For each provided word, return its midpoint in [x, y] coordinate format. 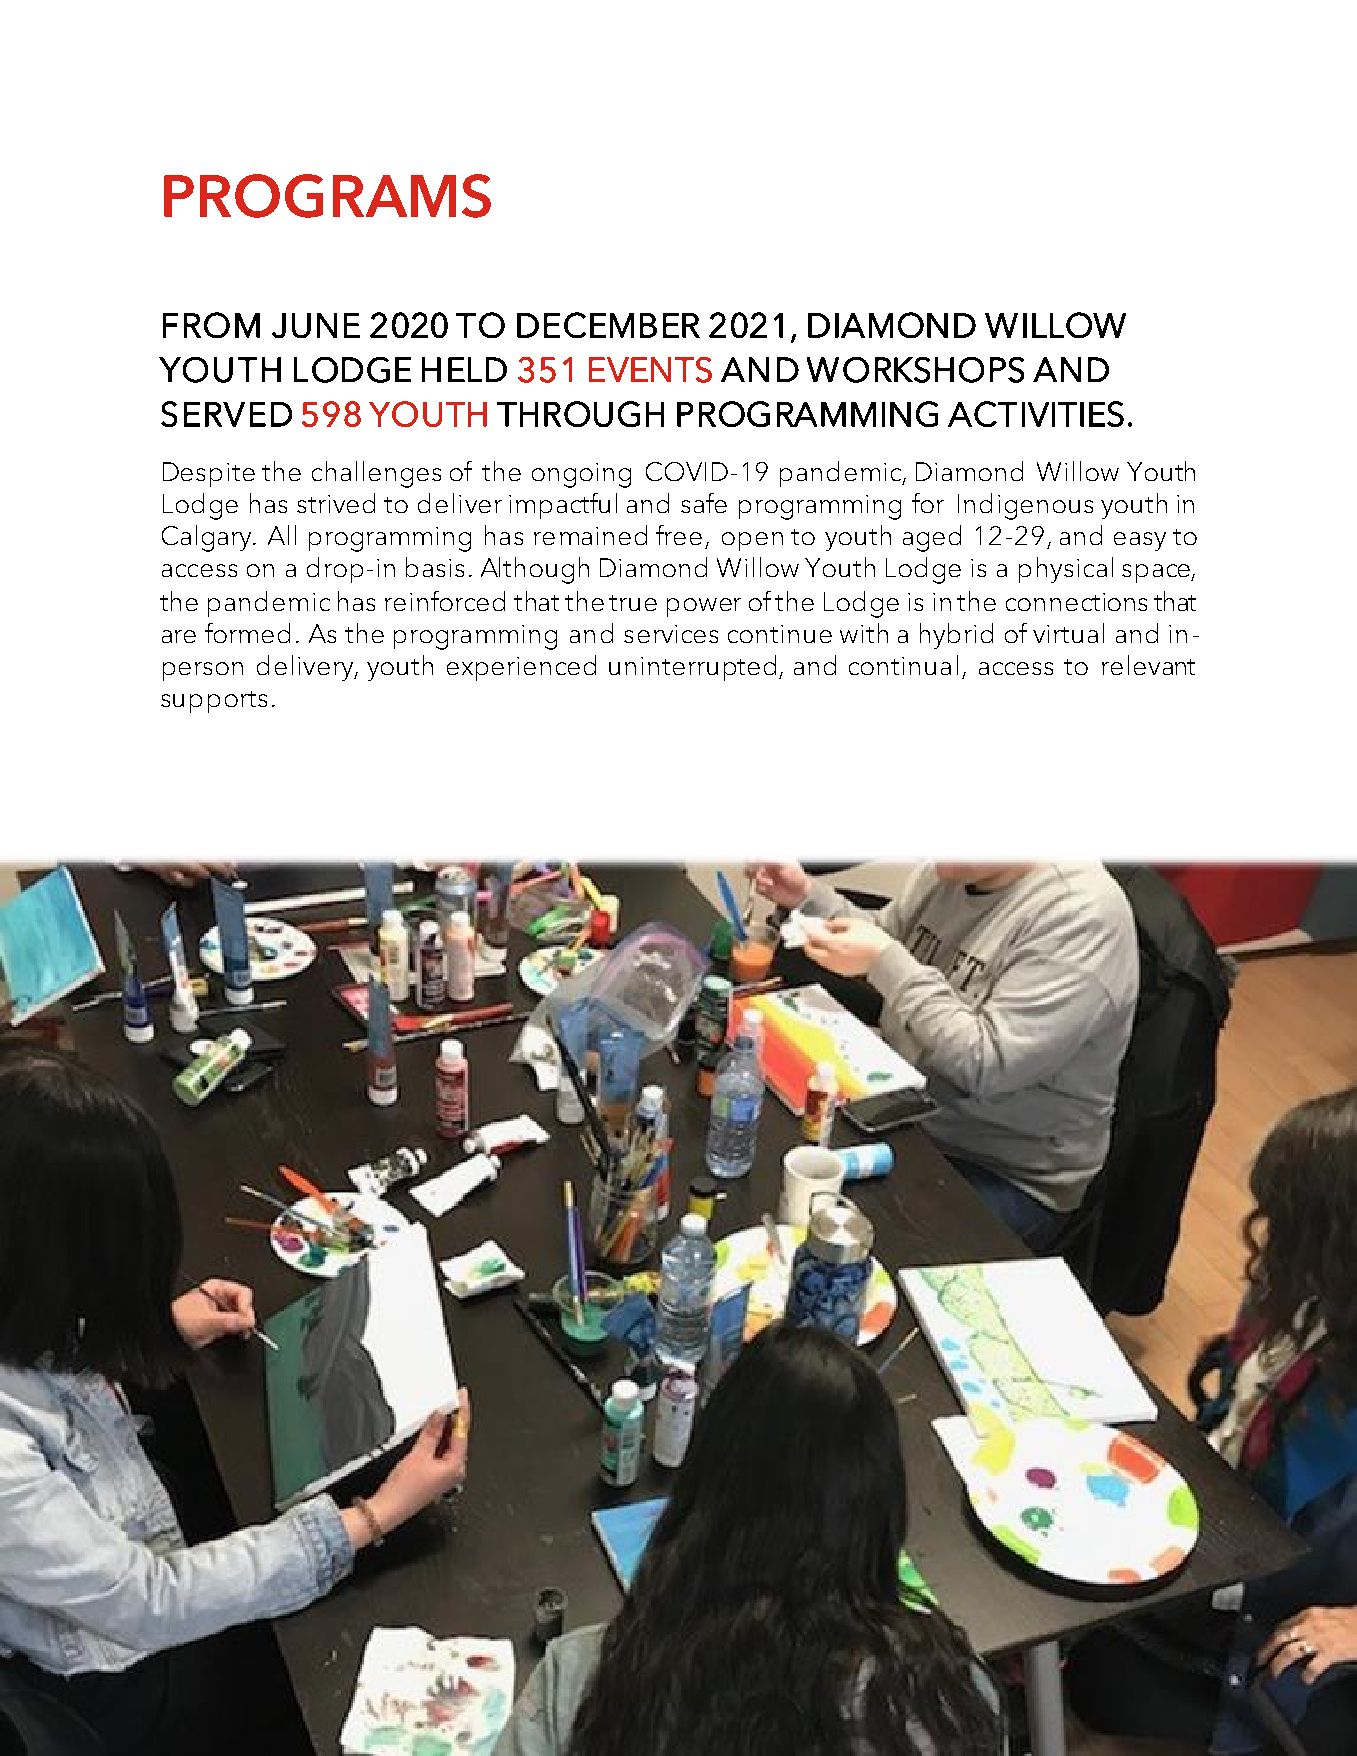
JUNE [316, 325]
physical [1066, 570]
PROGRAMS [327, 196]
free [679, 535]
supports [214, 702]
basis [435, 567]
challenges [376, 474]
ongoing [581, 475]
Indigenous [1025, 506]
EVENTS [650, 370]
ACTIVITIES [1036, 414]
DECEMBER [608, 325]
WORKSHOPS [915, 370]
